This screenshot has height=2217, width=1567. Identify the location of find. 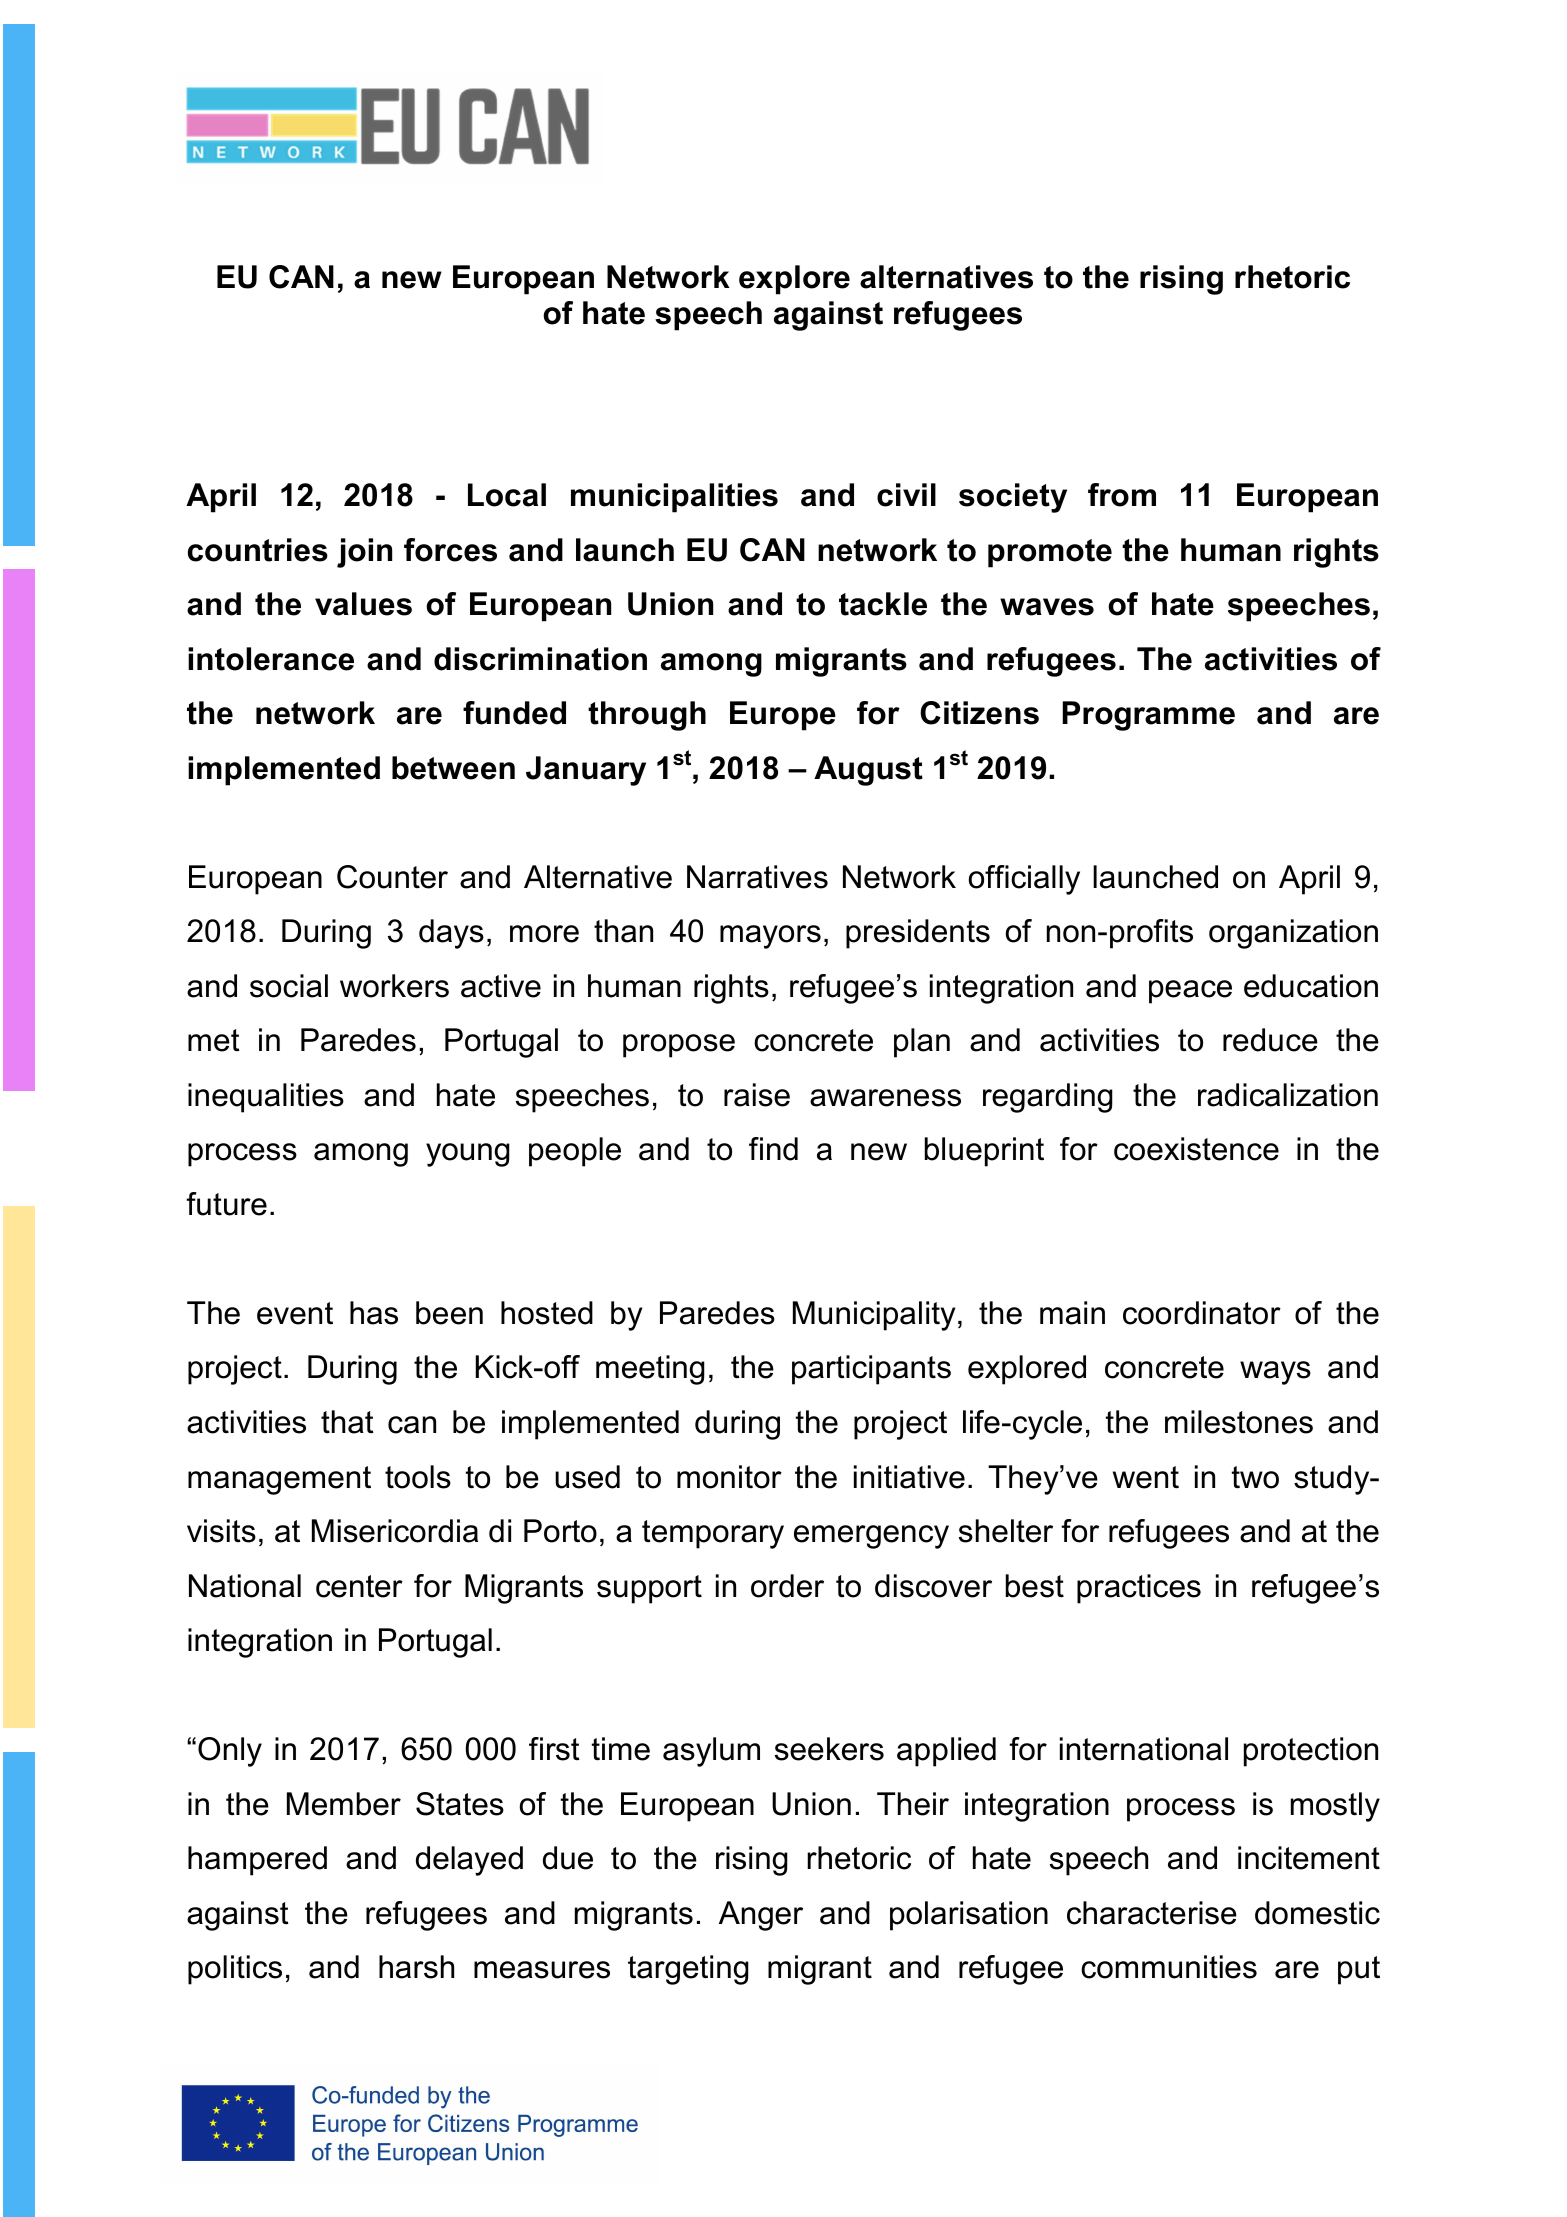
(773, 1149).
